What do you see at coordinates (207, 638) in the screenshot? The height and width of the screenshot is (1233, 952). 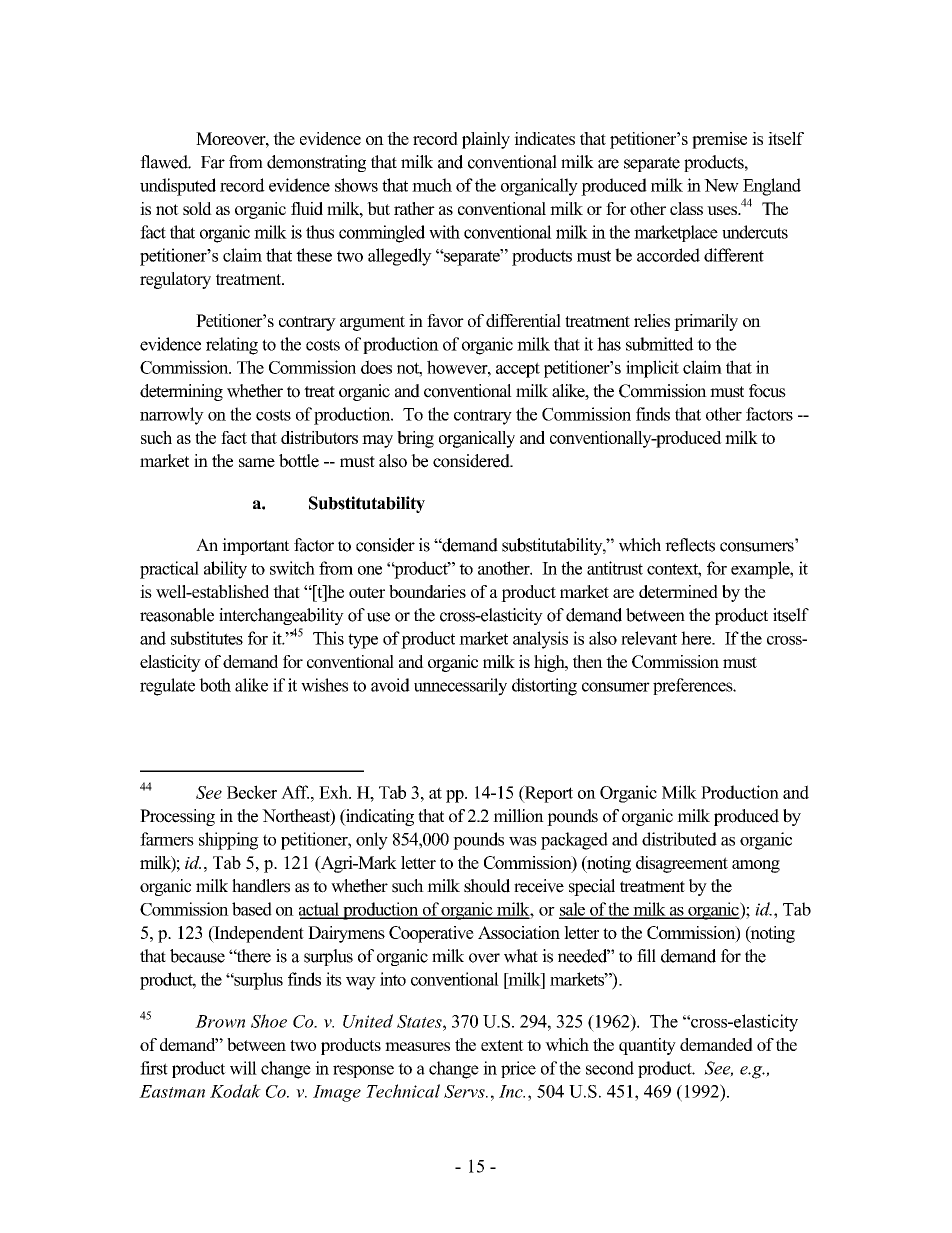 I see `substitutes` at bounding box center [207, 638].
